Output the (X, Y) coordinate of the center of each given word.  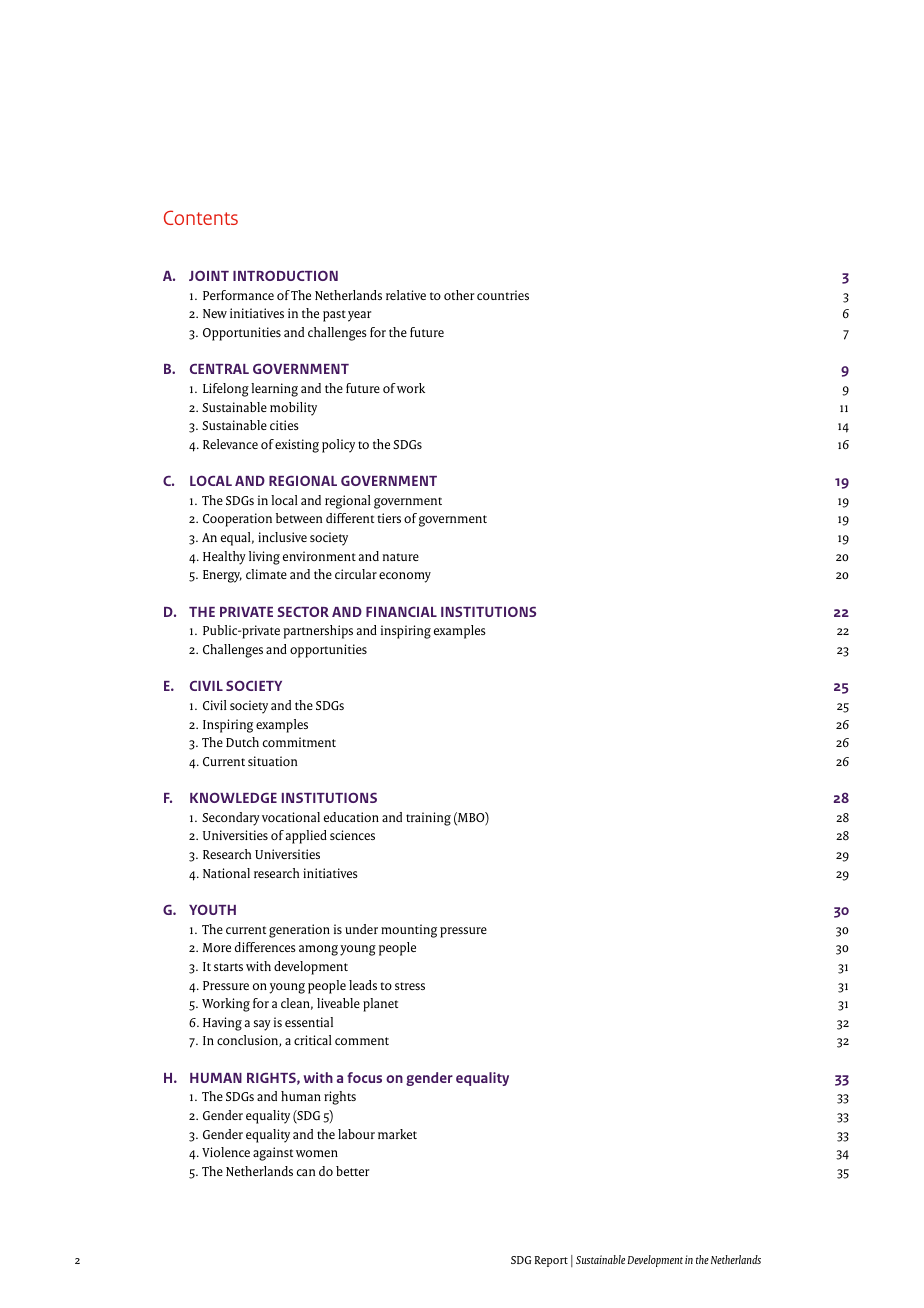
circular (356, 574)
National (226, 873)
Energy (222, 576)
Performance (238, 295)
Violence (226, 1152)
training (428, 819)
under (361, 929)
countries (503, 295)
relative (406, 295)
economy (405, 577)
